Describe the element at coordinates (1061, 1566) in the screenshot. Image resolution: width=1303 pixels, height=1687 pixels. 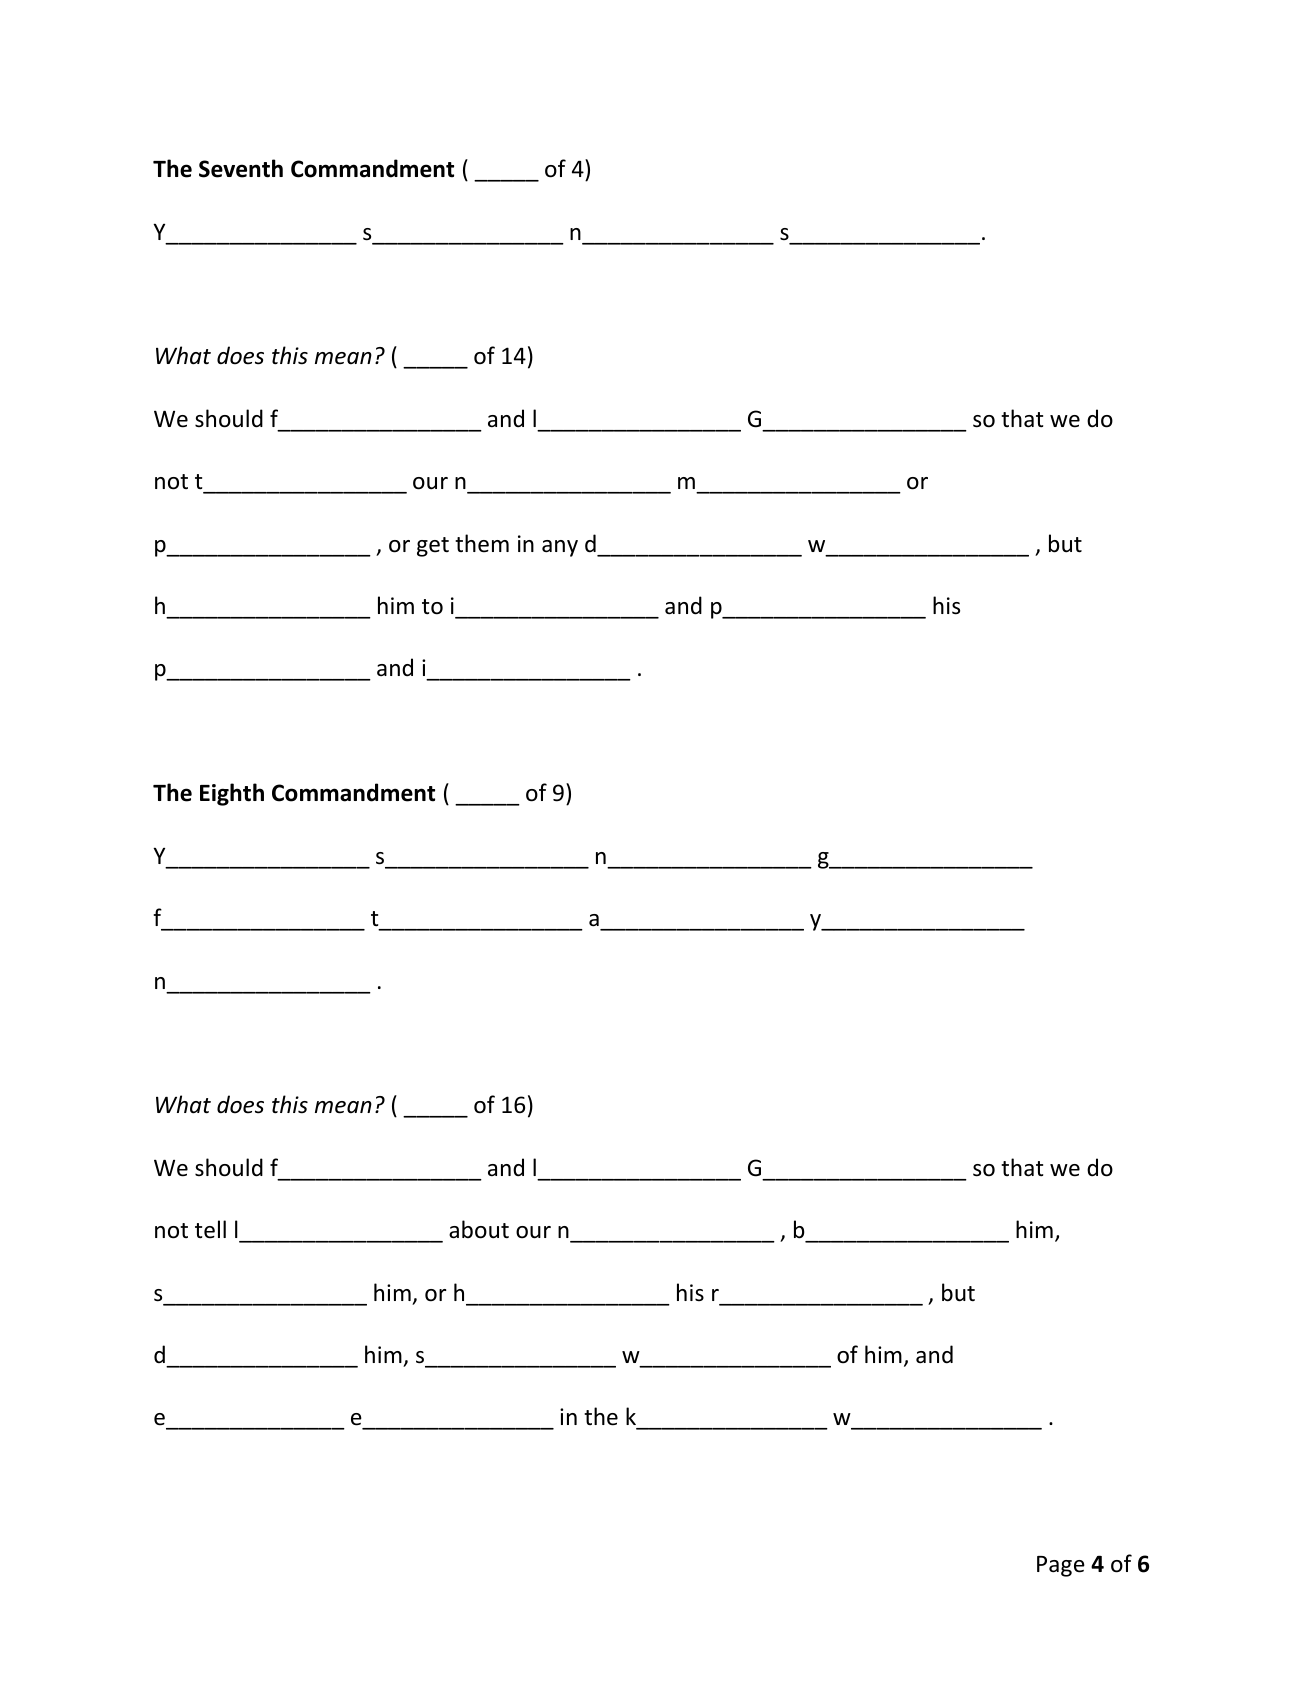
I see `Page` at that location.
